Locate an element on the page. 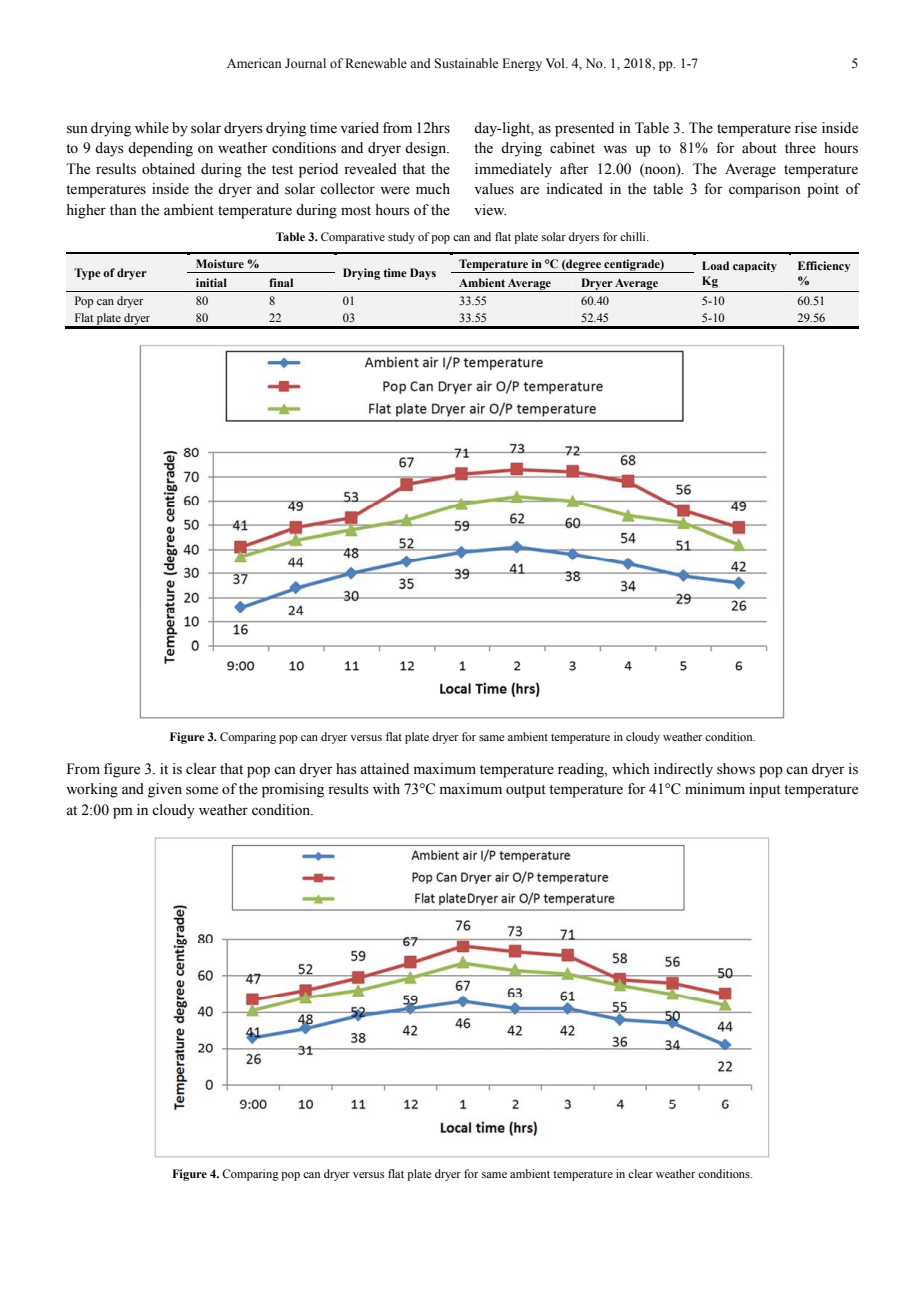 Image resolution: width=924 pixels, height=1308 pixels. Sustainable is located at coordinates (466, 63).
